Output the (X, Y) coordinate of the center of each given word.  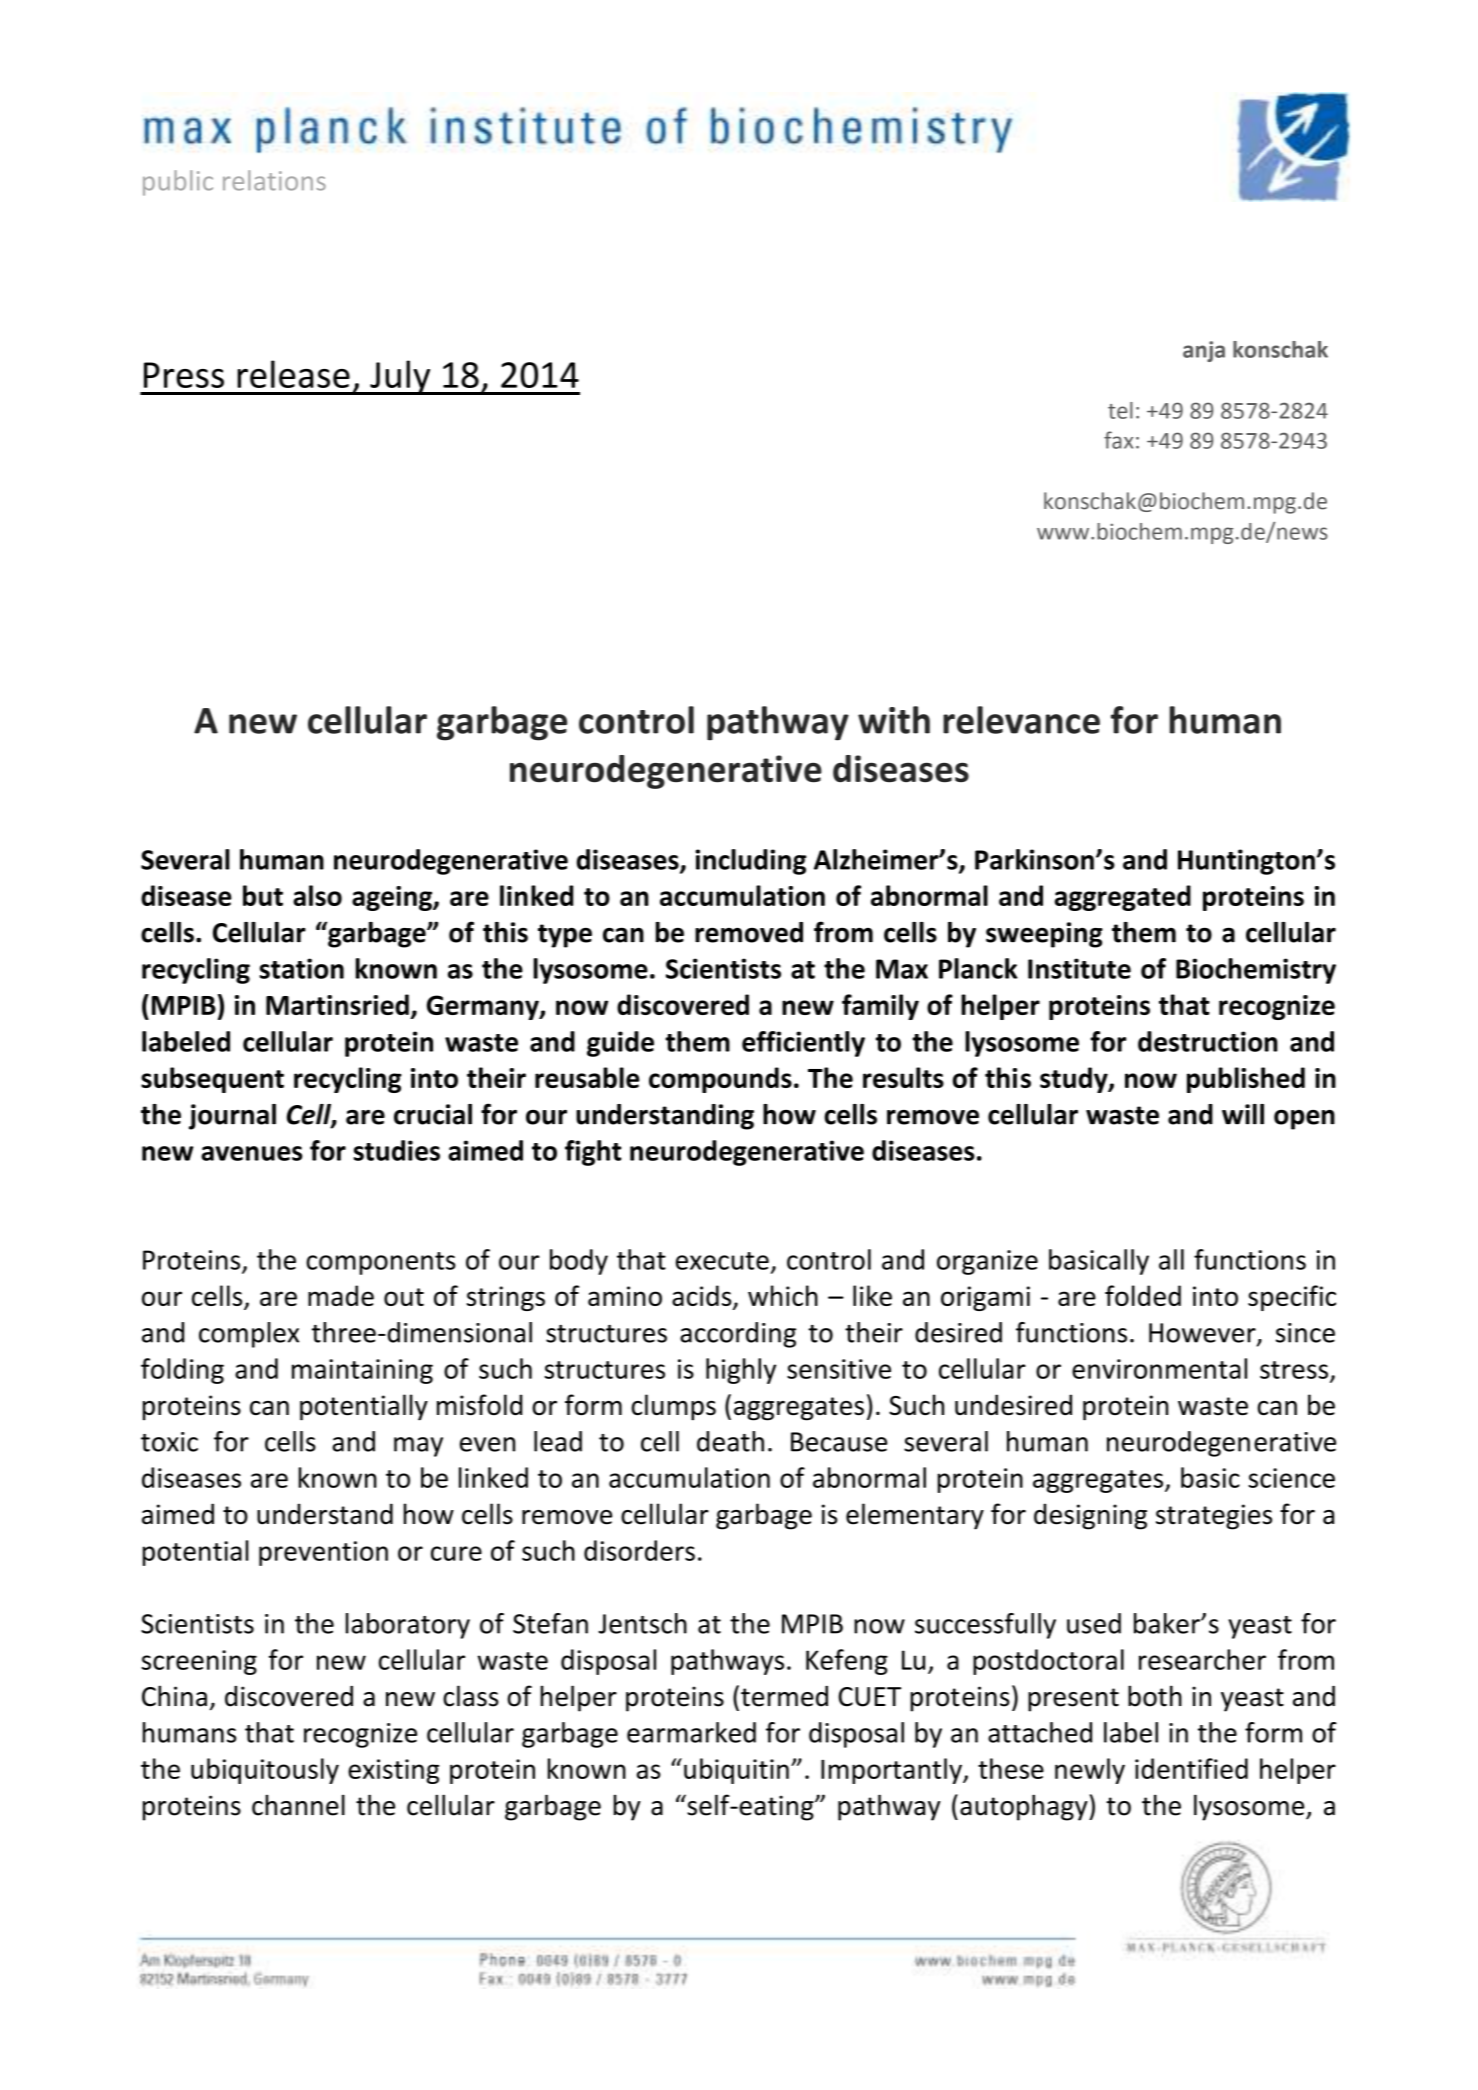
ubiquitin (736, 1771)
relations (274, 180)
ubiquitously (265, 1771)
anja (1204, 351)
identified (1191, 1768)
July (400, 377)
